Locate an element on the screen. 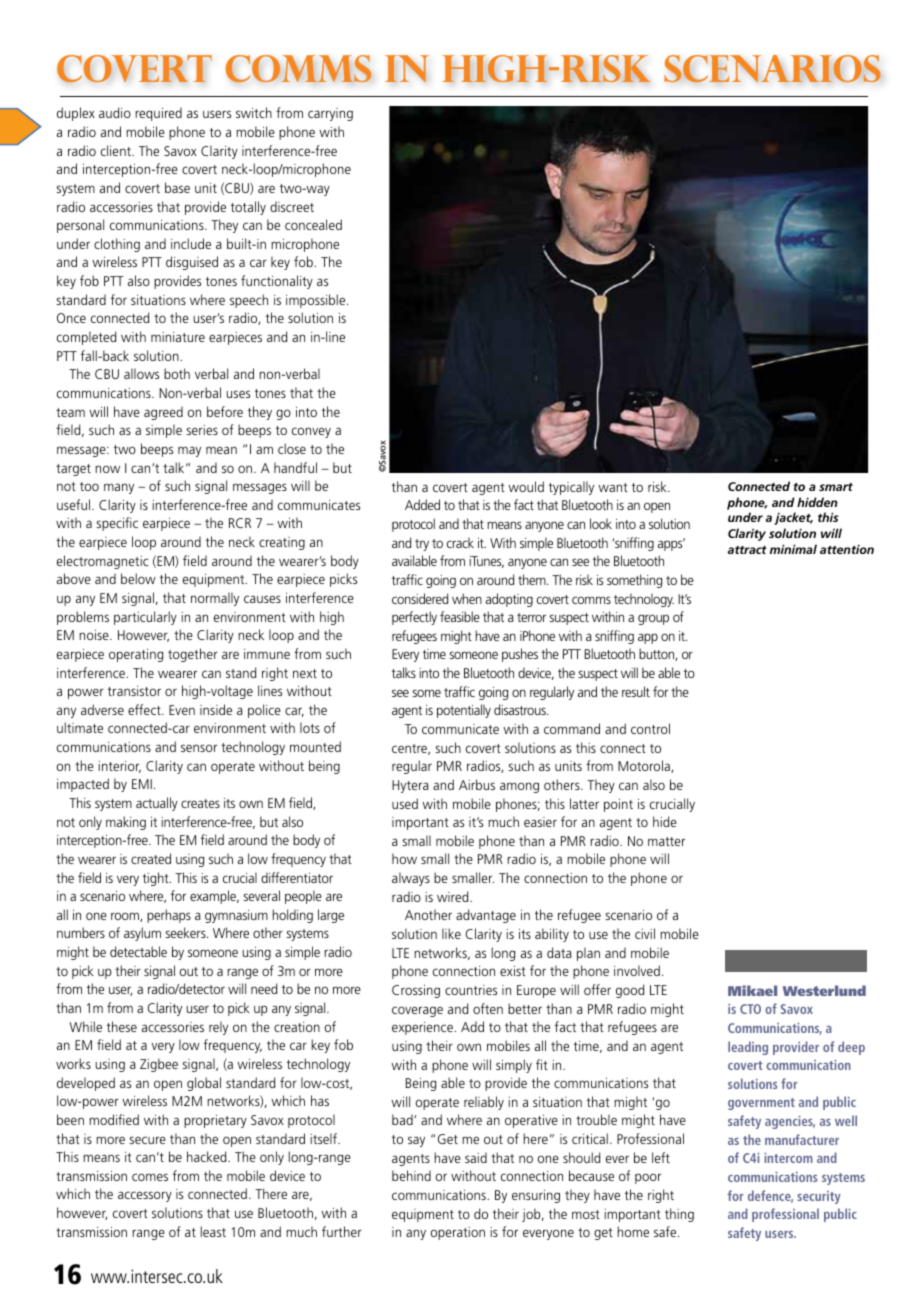 This screenshot has height=1308, width=924. always is located at coordinates (411, 879).
